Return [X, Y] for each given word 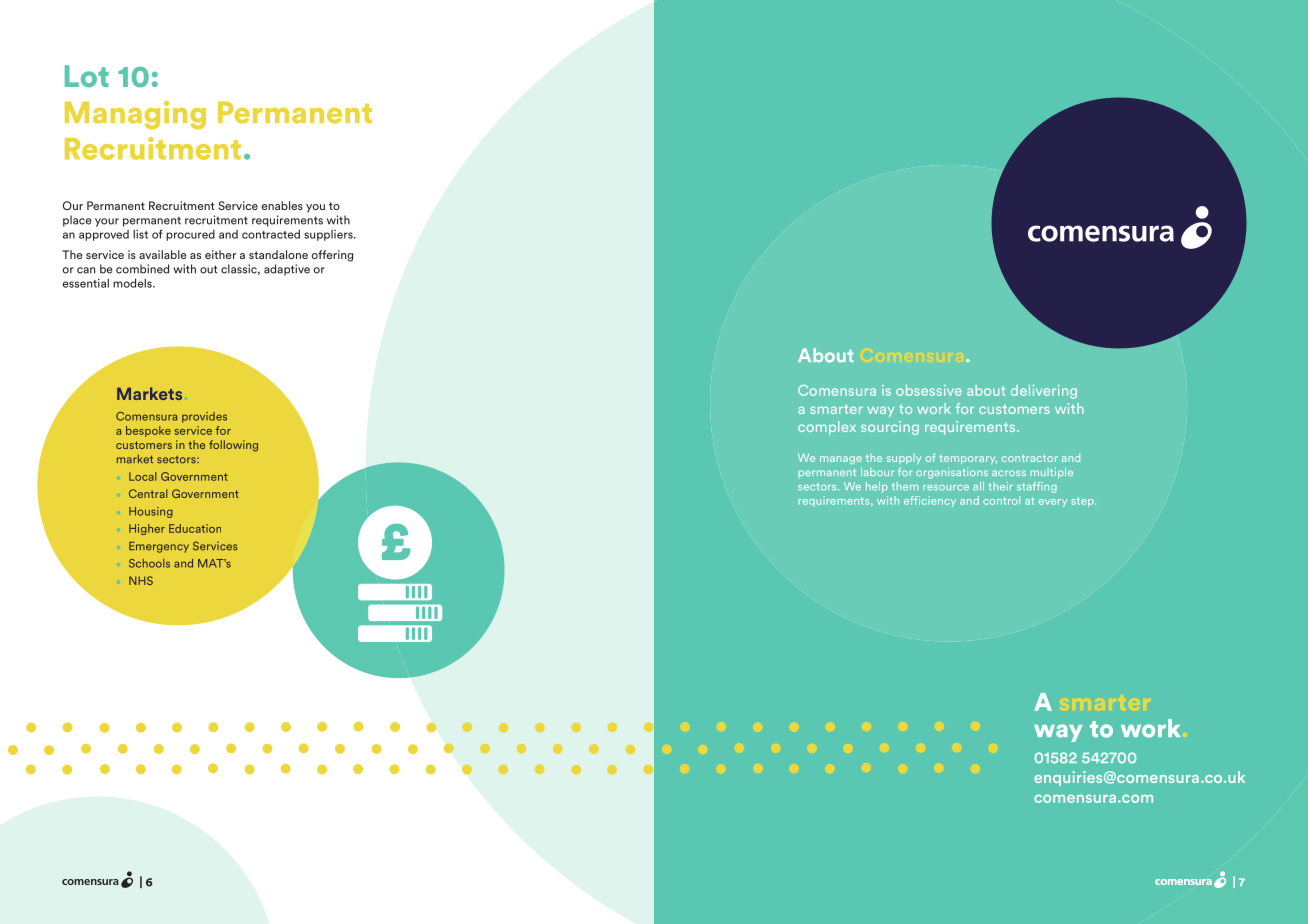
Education [195, 528]
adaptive [287, 270]
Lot [87, 76]
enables [282, 205]
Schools [149, 563]
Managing [135, 115]
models [133, 283]
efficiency [930, 501]
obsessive [929, 390]
